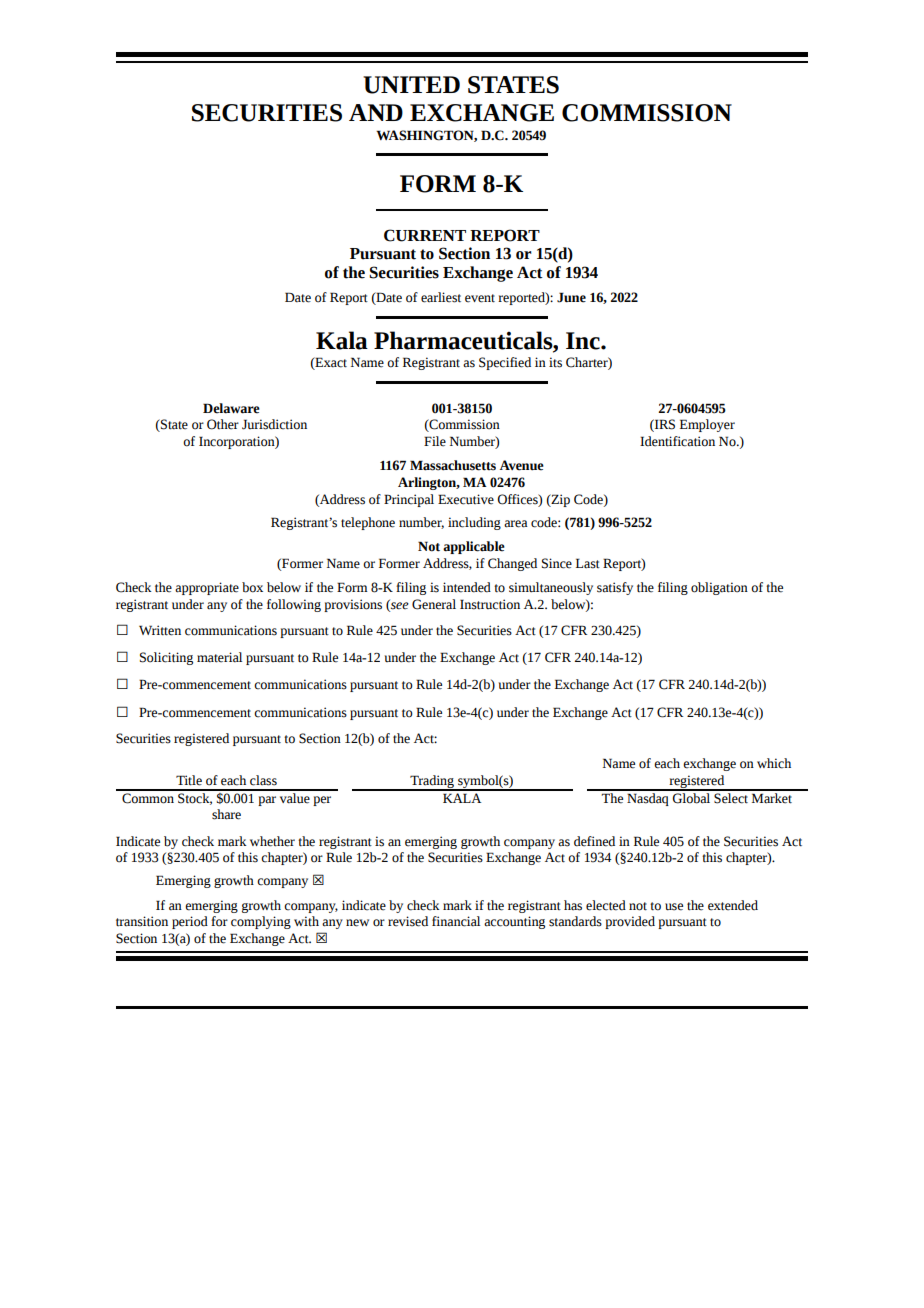  Describe the element at coordinates (190, 922) in the screenshot. I see `period` at that location.
